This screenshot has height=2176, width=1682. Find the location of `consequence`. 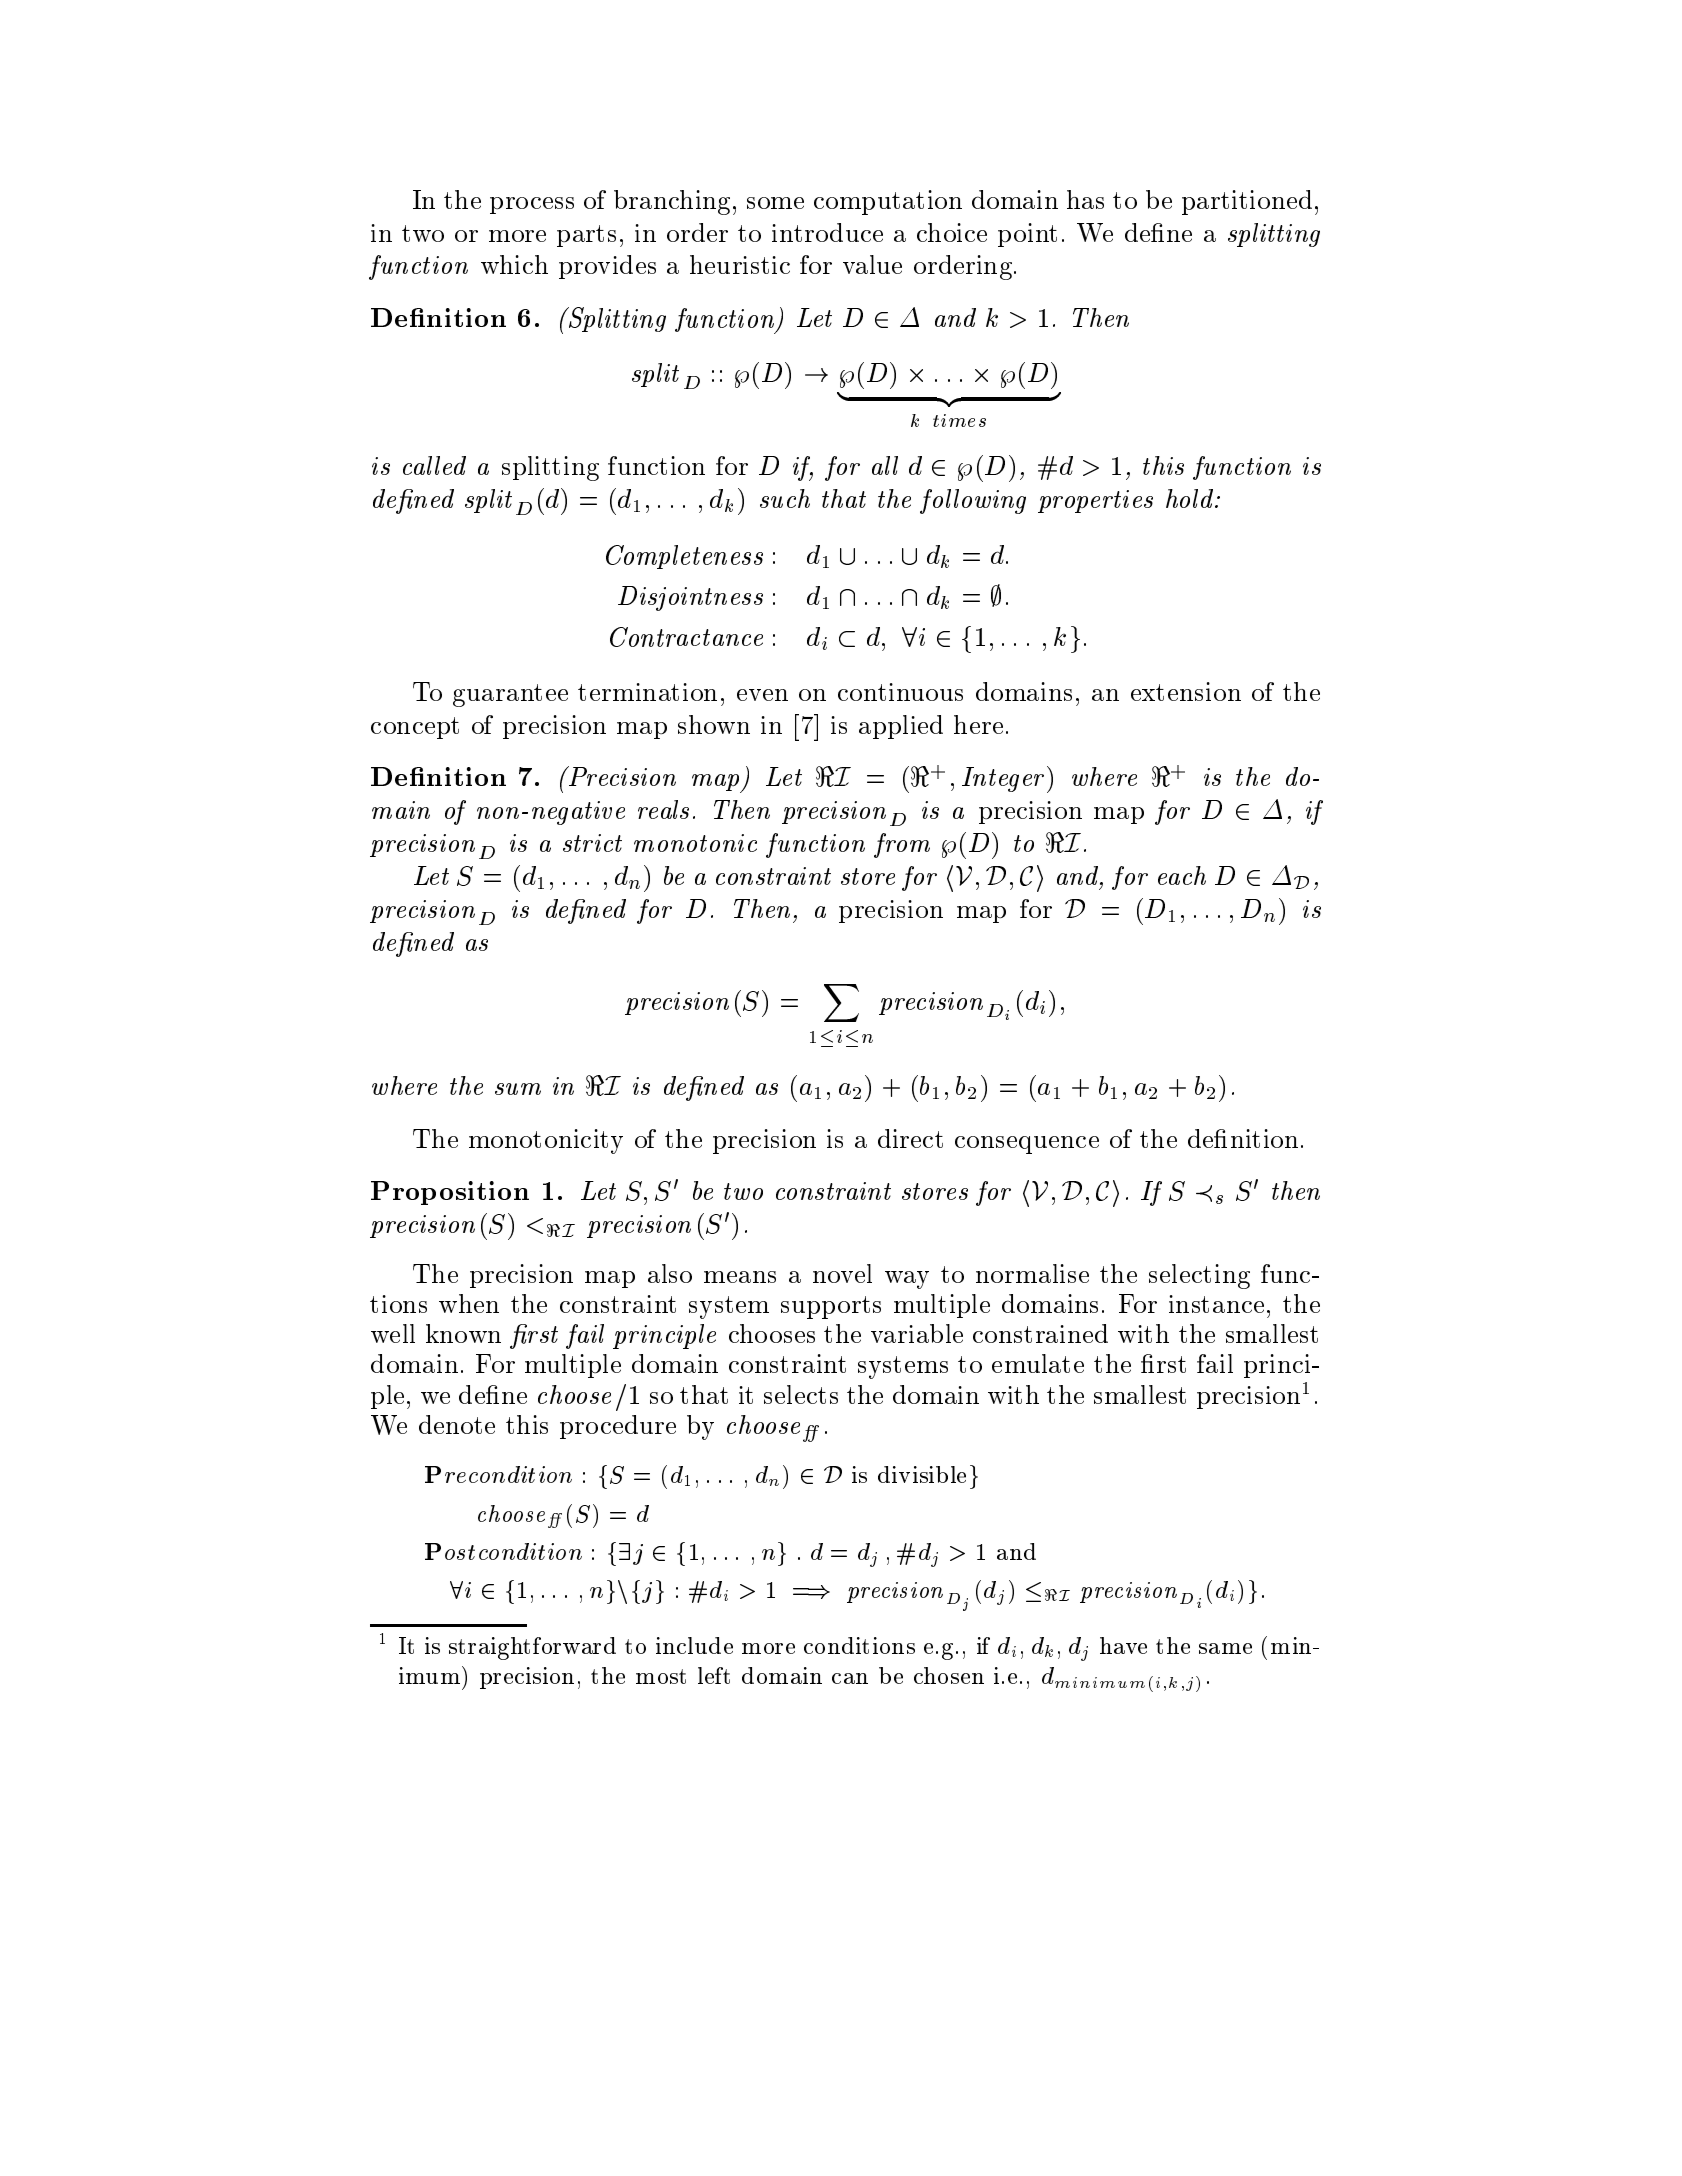

consequence is located at coordinates (1027, 1145).
